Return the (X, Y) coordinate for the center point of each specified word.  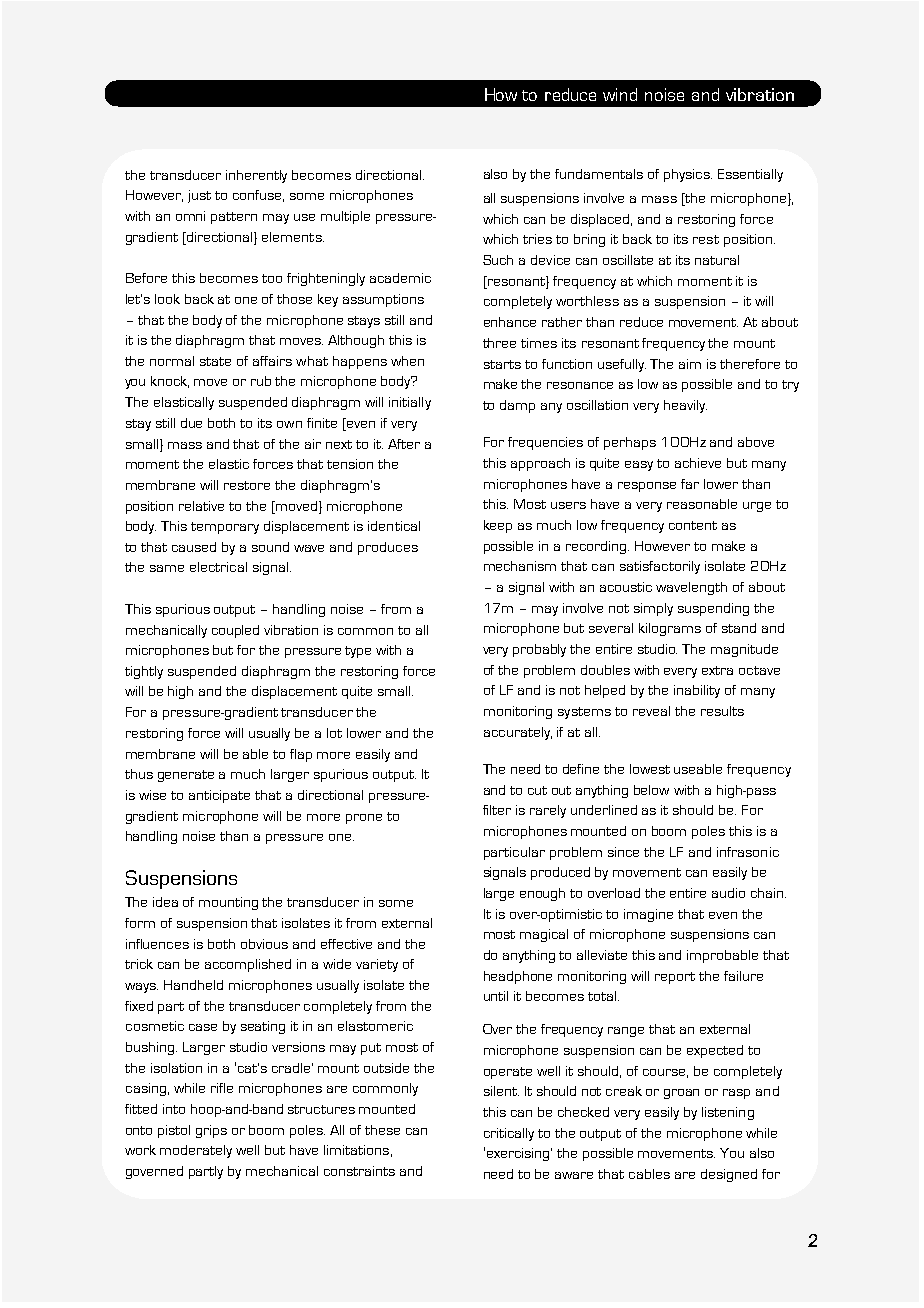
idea (165, 902)
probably (539, 650)
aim (690, 364)
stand (739, 628)
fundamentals (599, 174)
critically (509, 1134)
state (215, 361)
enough (542, 894)
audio (728, 893)
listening (728, 1113)
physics (688, 175)
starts (502, 364)
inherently (256, 176)
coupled (235, 631)
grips (211, 1131)
